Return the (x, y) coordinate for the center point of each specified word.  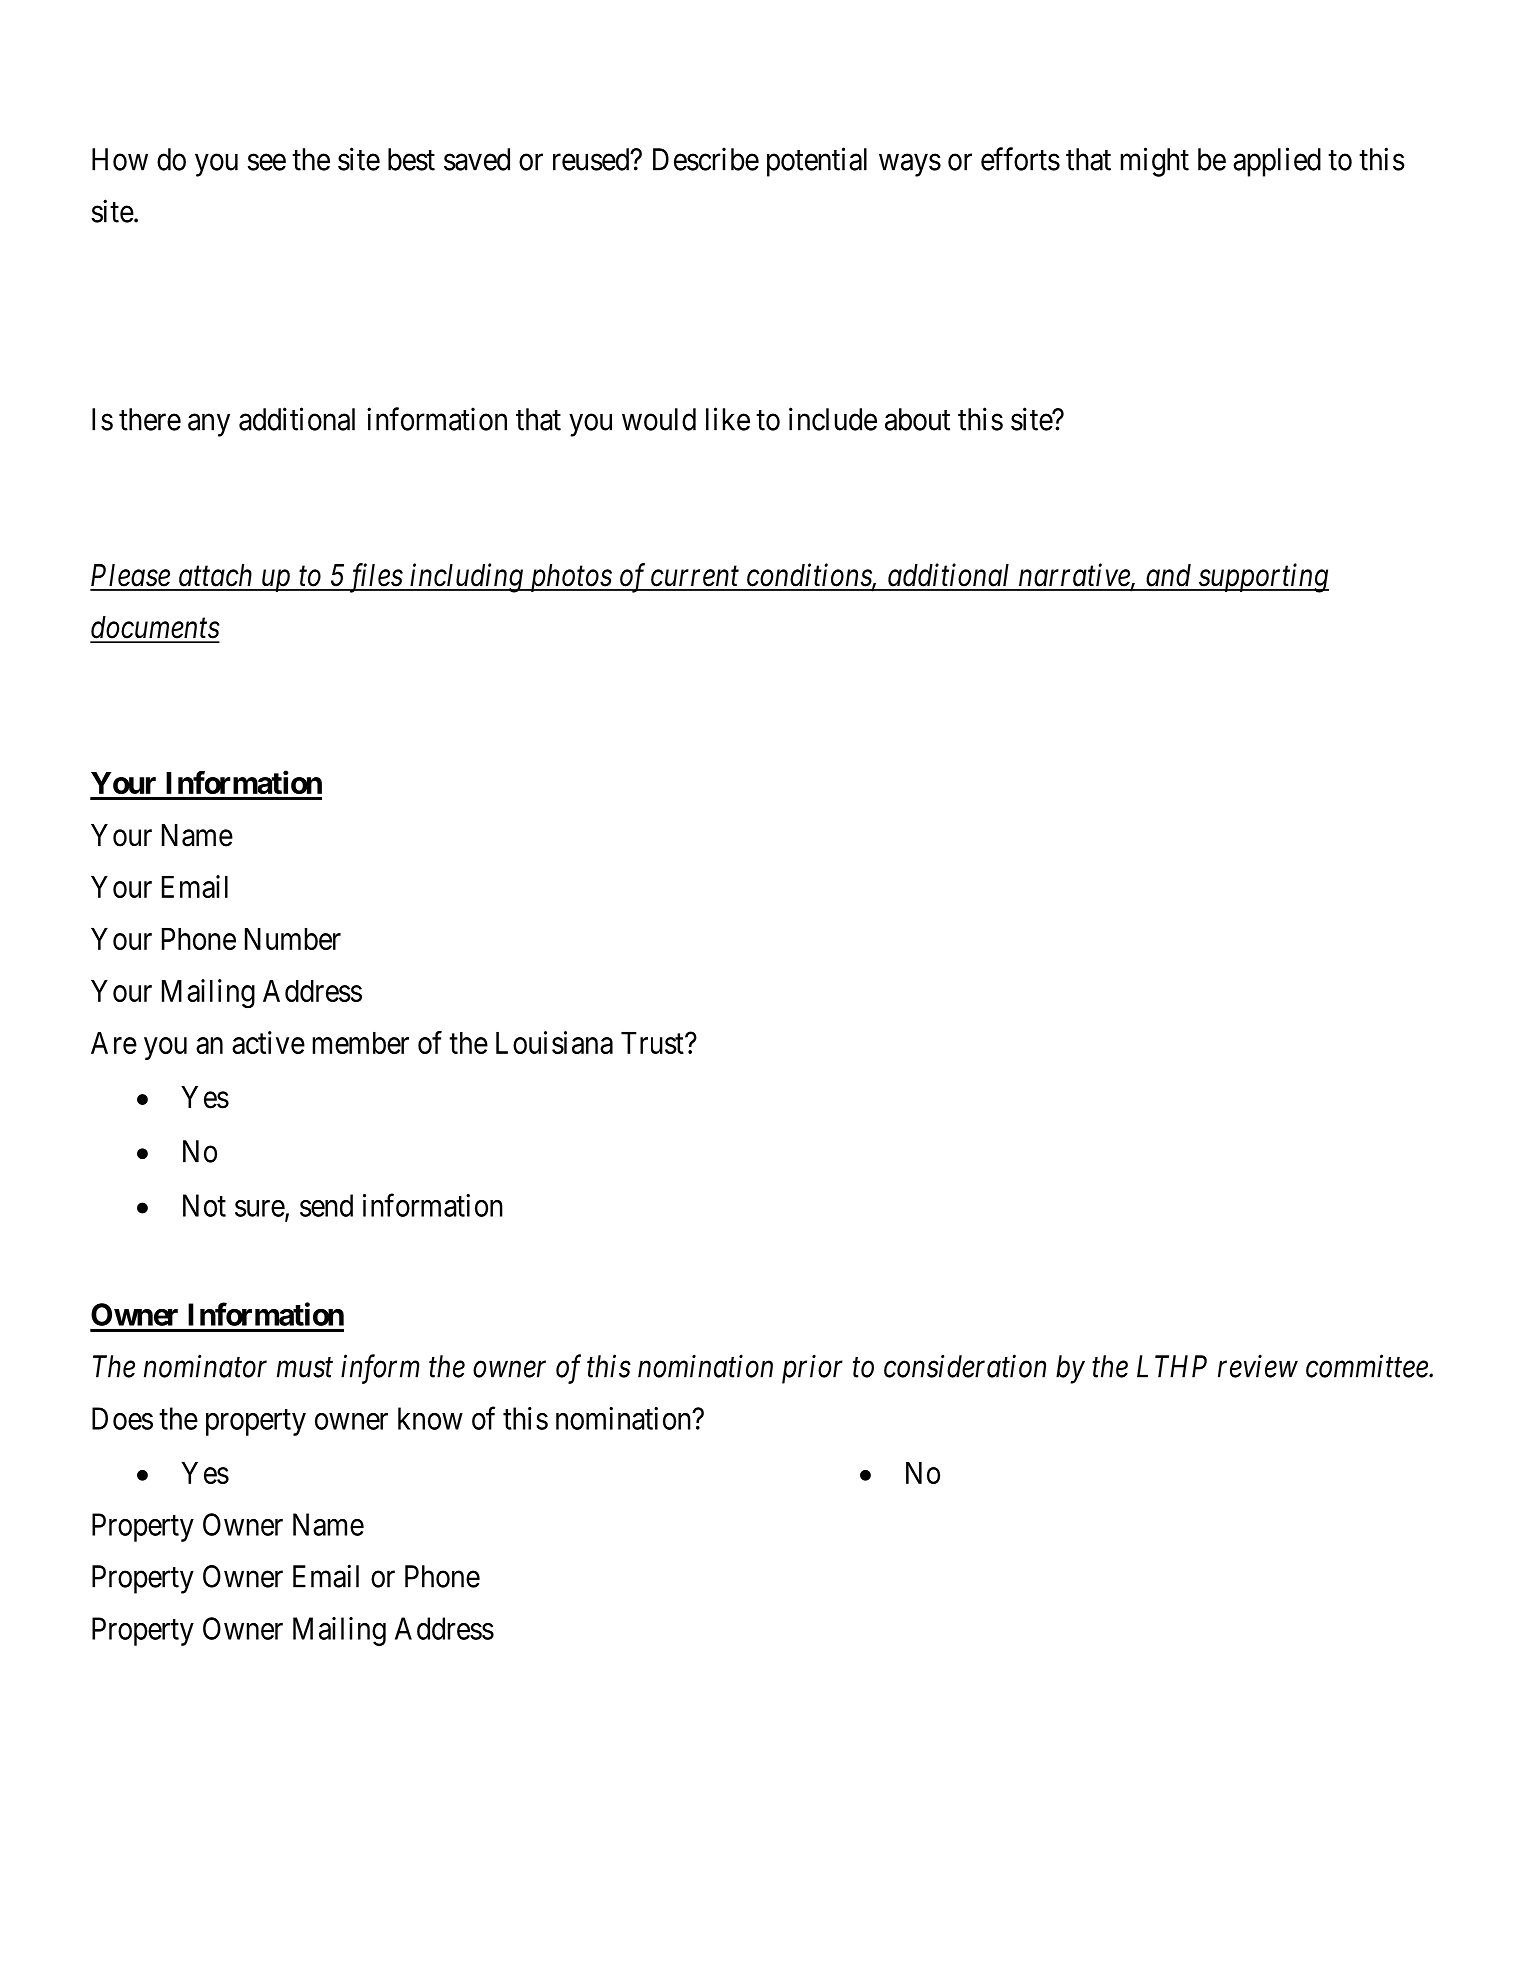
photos (569, 578)
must (305, 1368)
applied (1277, 162)
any (209, 425)
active (268, 1042)
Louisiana (554, 1042)
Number (293, 939)
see (267, 162)
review (1258, 1366)
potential (817, 162)
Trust (653, 1043)
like (728, 419)
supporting (1262, 578)
